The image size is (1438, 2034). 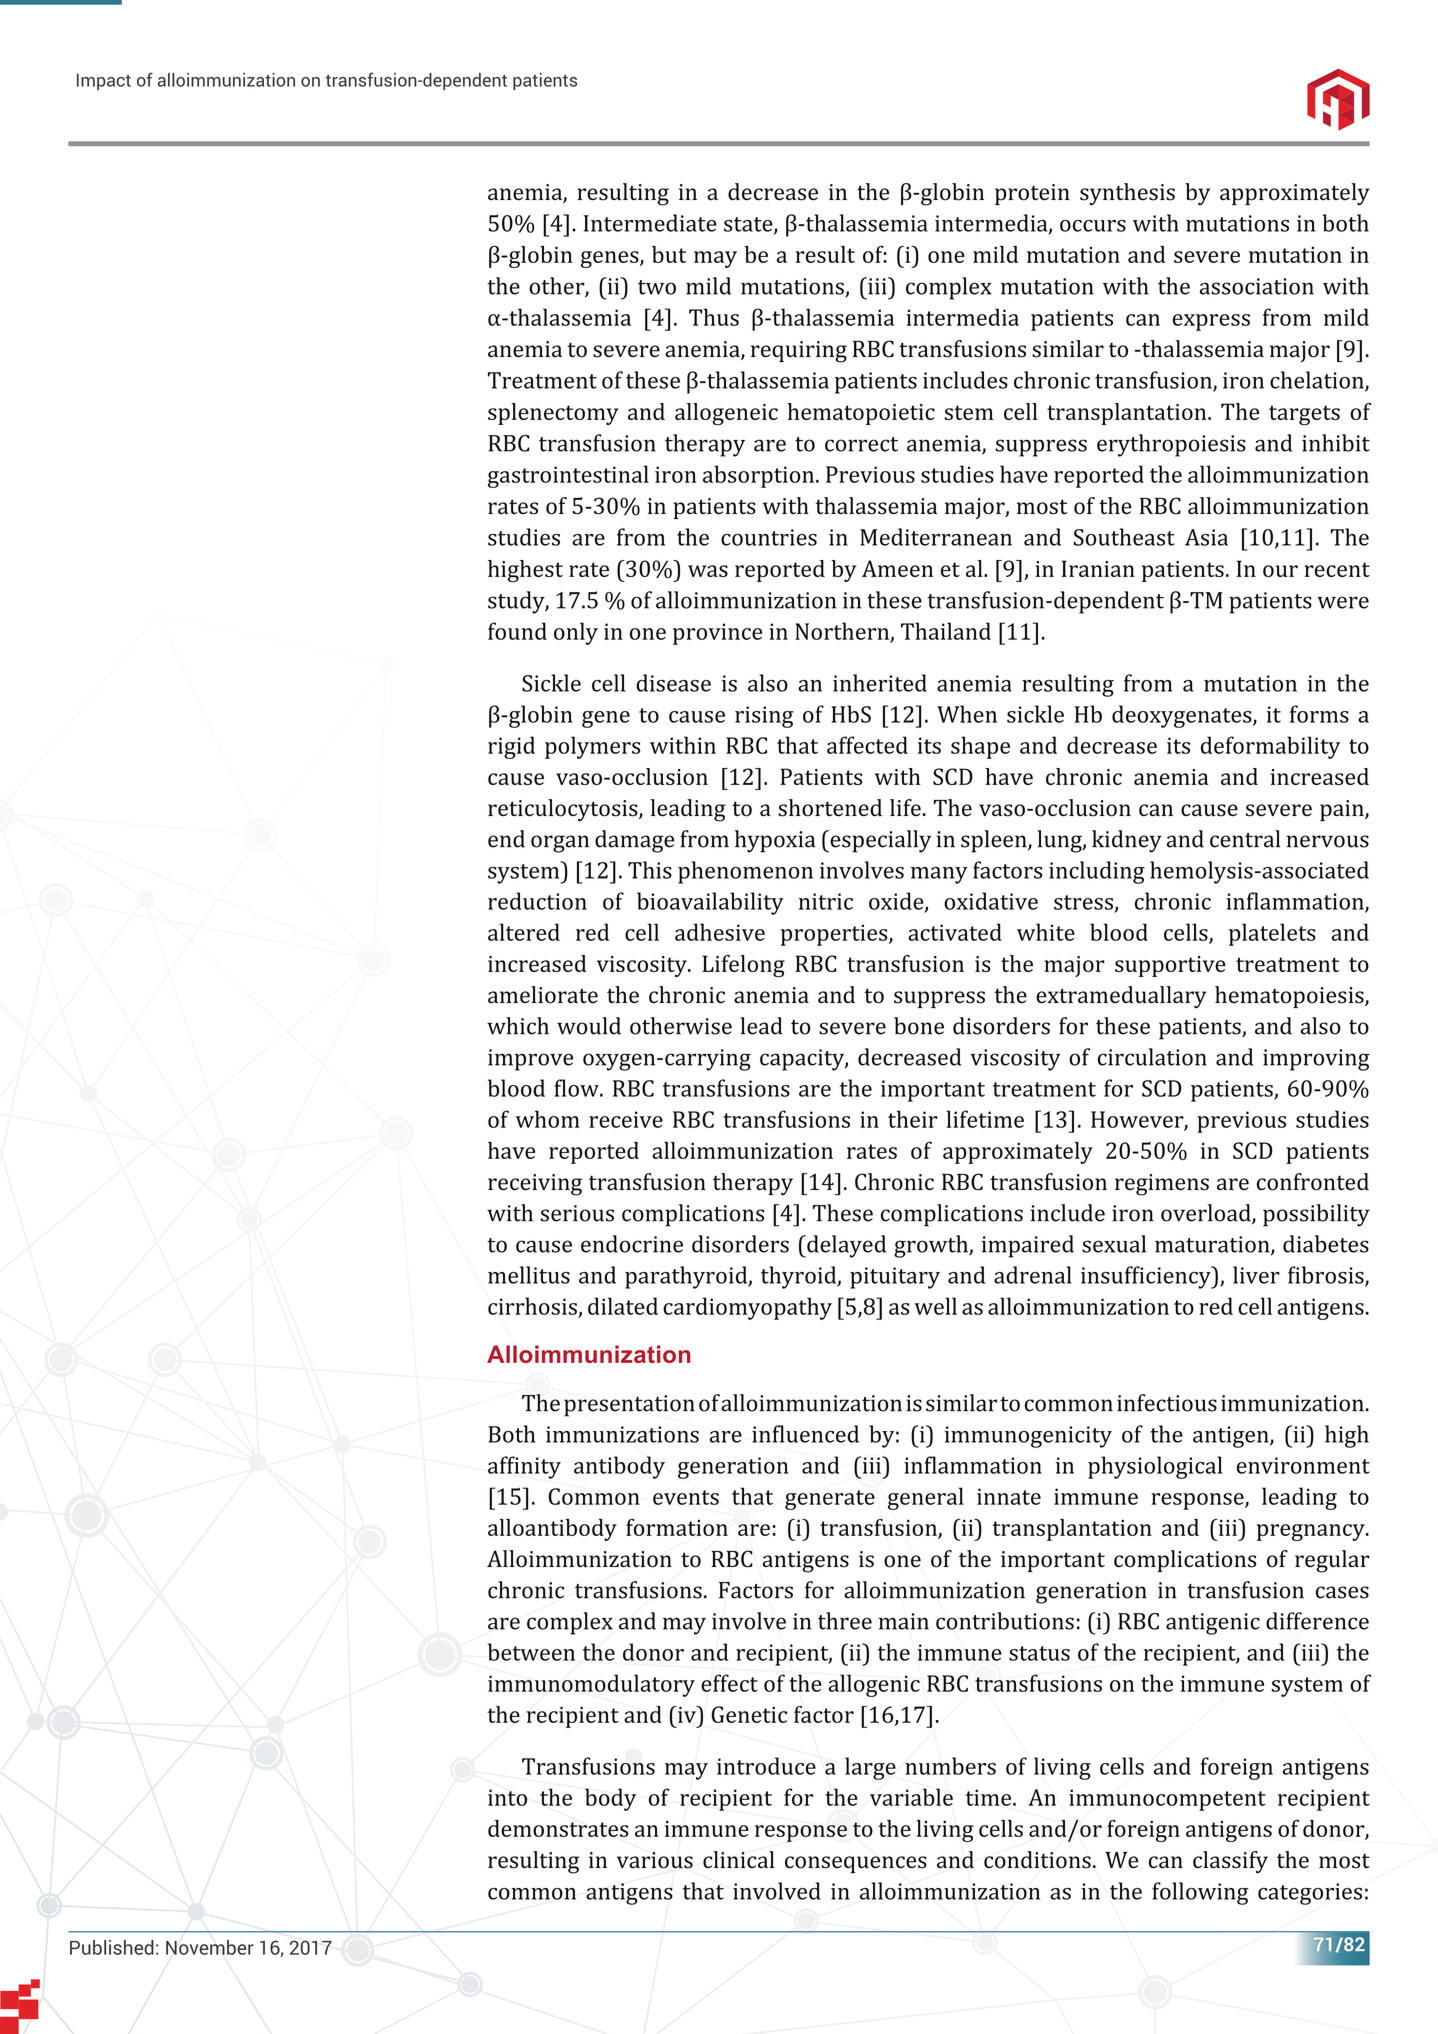 What do you see at coordinates (1170, 966) in the image?
I see `supportive` at bounding box center [1170, 966].
